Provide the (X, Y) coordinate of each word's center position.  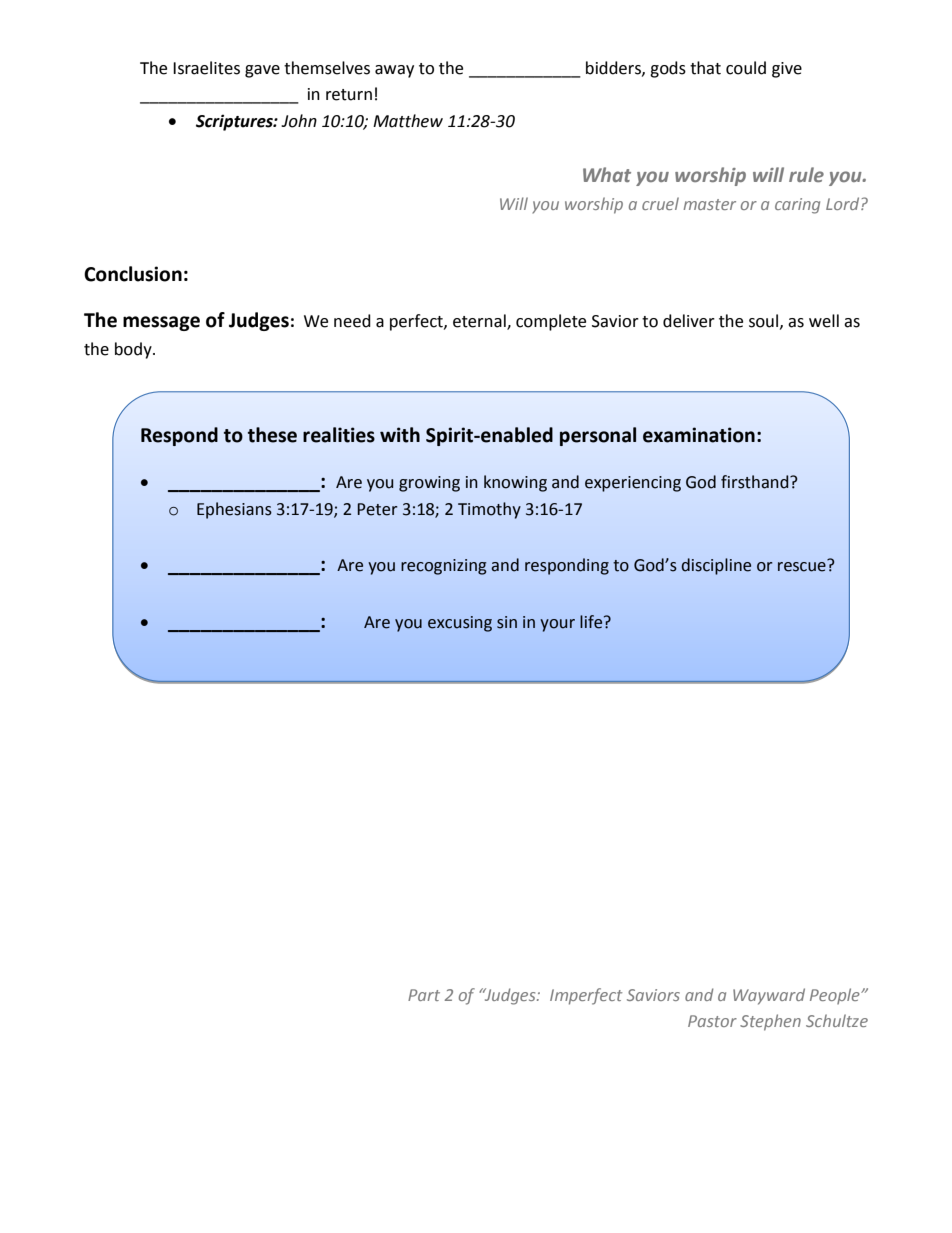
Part (424, 995)
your (557, 625)
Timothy (489, 510)
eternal (480, 322)
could (746, 68)
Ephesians (234, 510)
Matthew (408, 121)
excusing (460, 624)
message (161, 323)
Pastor (712, 1021)
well (824, 321)
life (592, 622)
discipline (716, 566)
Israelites (206, 68)
